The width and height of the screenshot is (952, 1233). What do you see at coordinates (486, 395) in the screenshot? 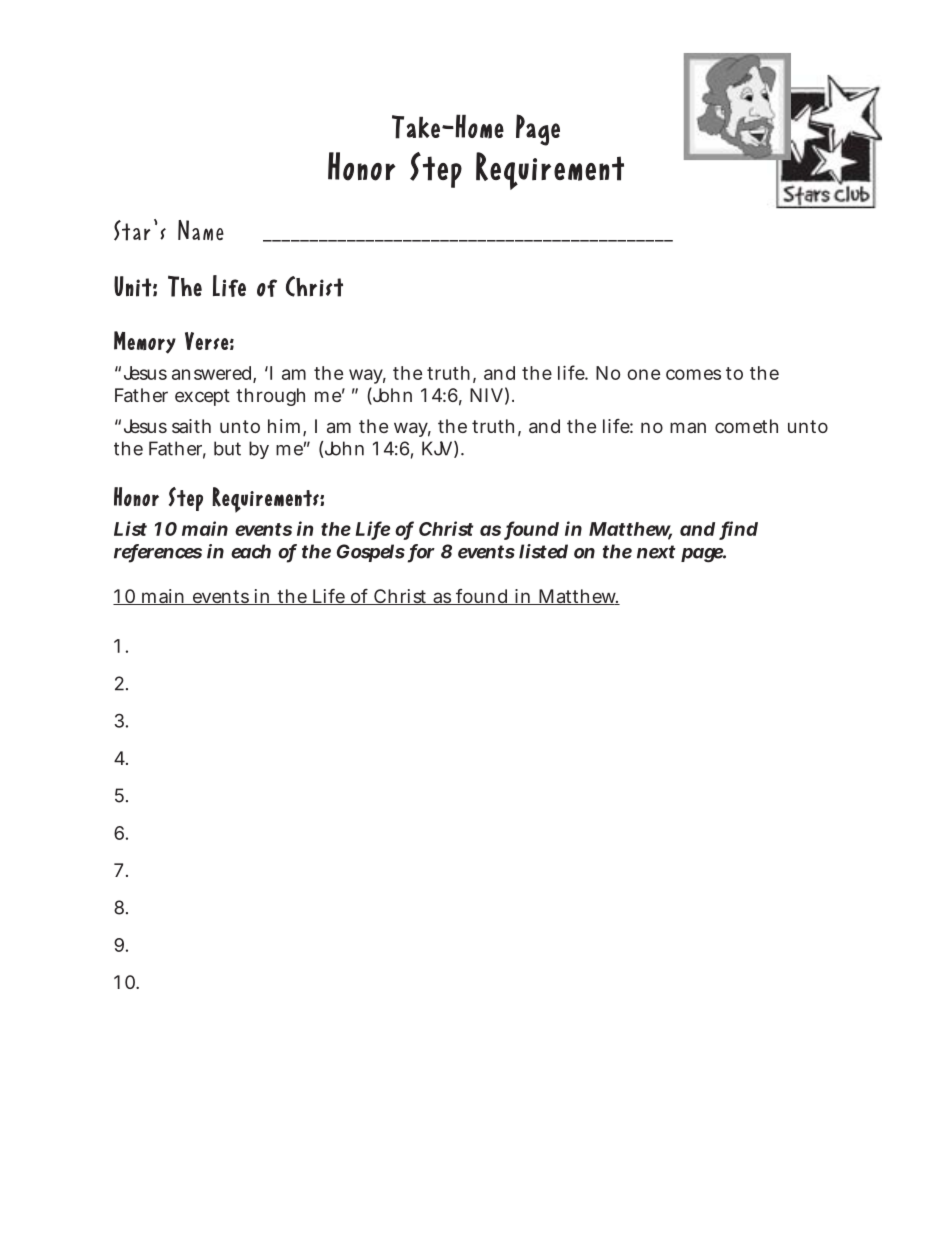
I see `NIV` at bounding box center [486, 395].
